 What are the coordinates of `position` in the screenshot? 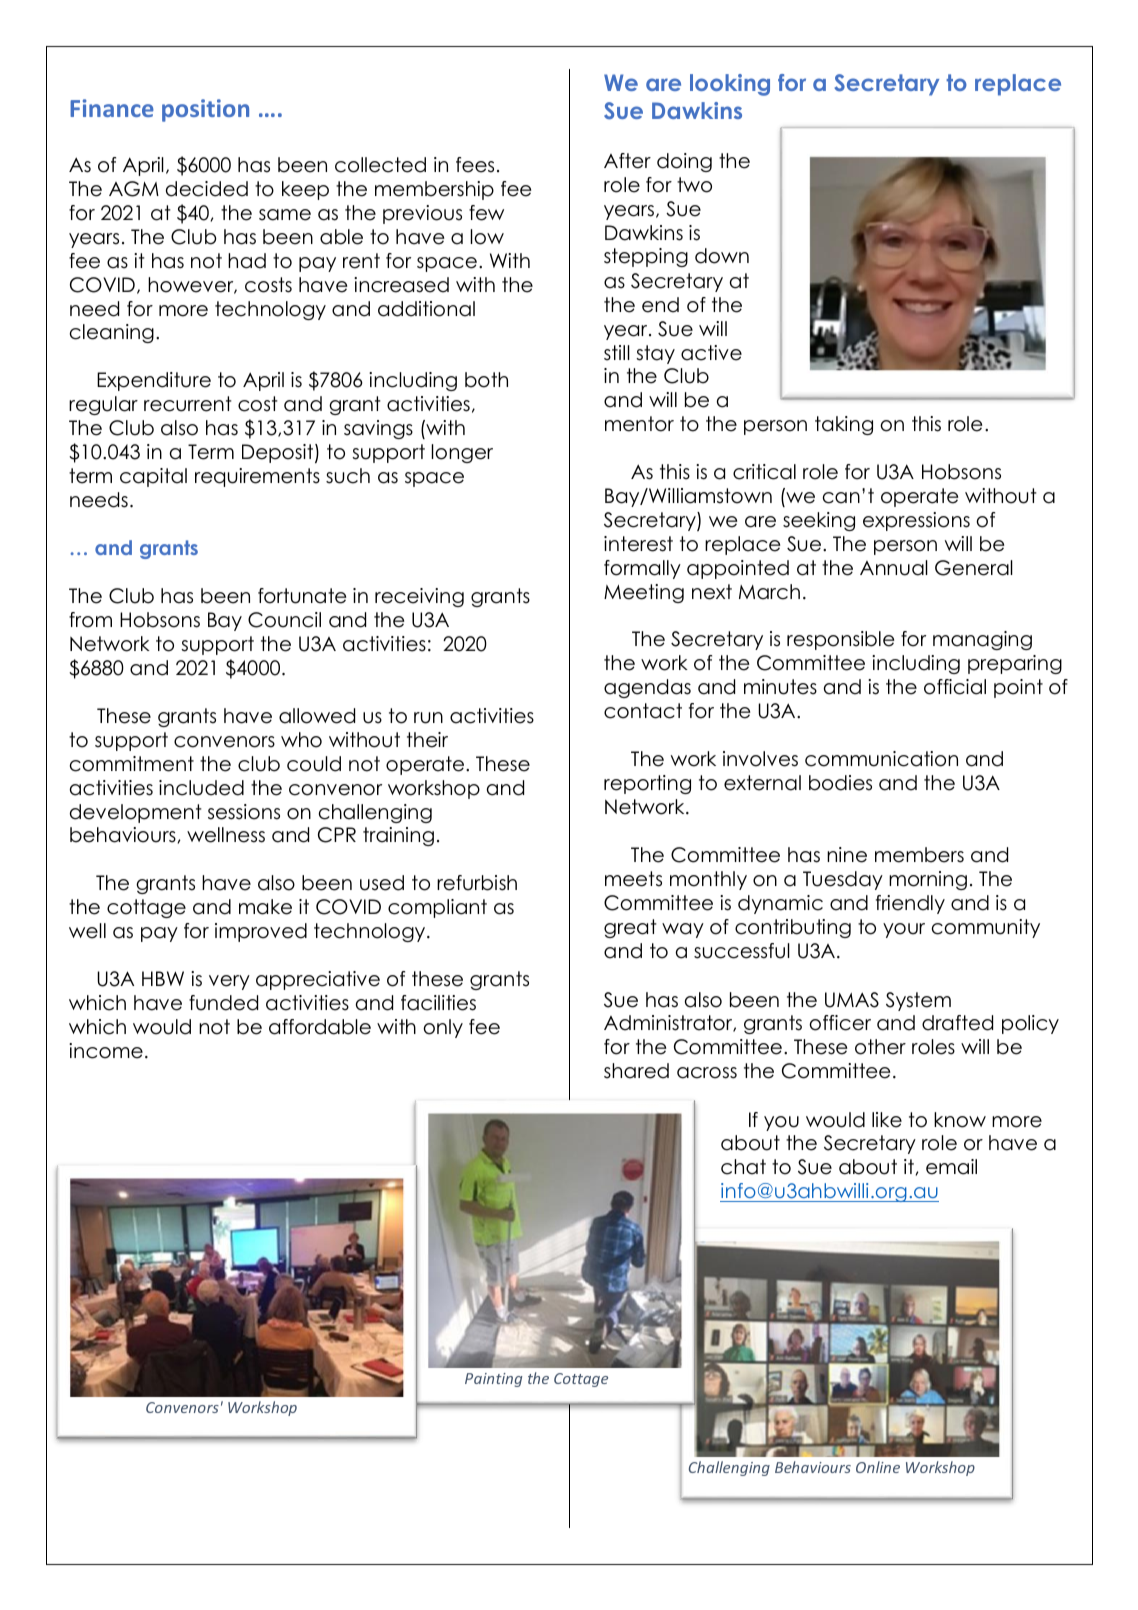 It's located at (205, 110).
